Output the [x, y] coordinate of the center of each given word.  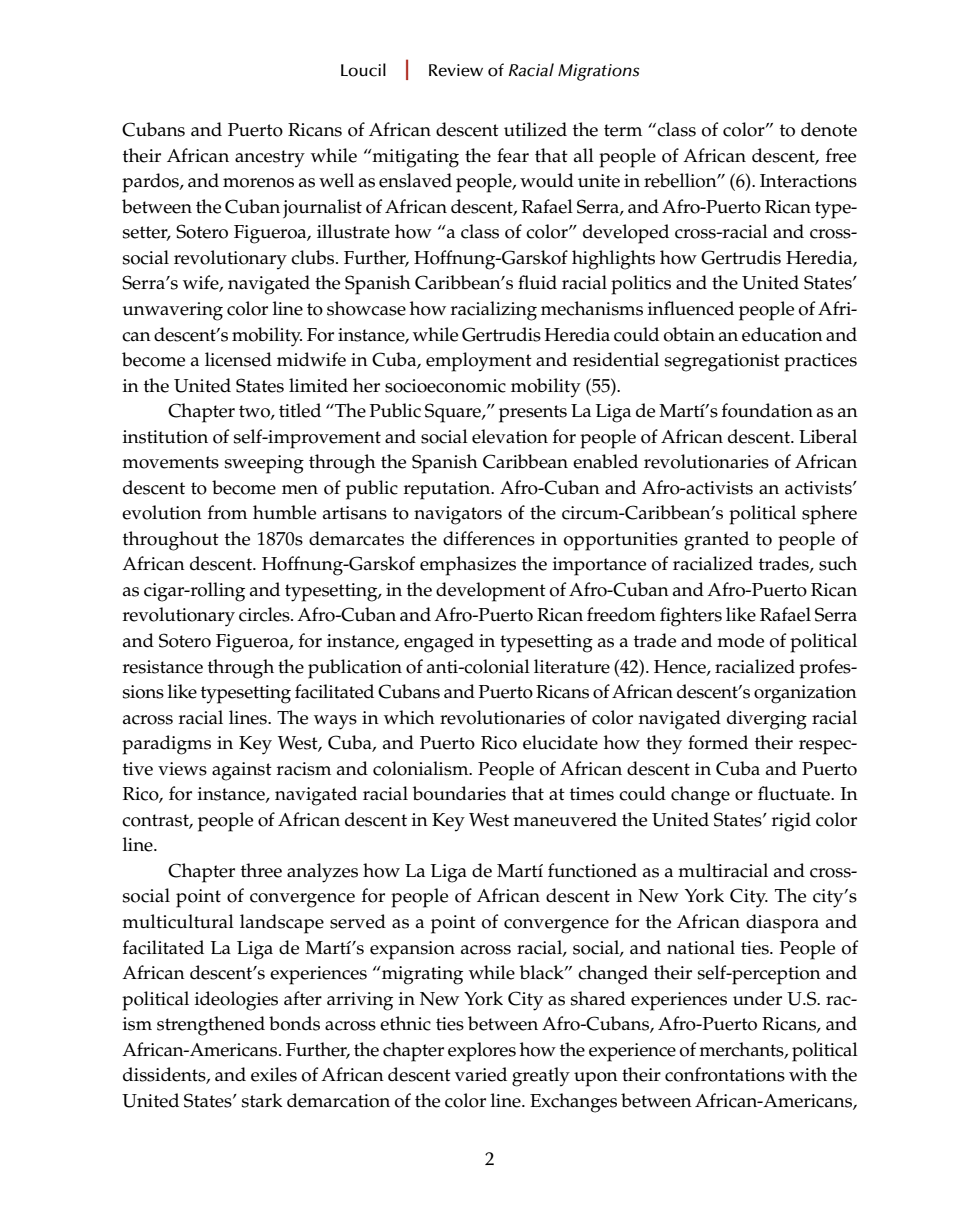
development [491, 592]
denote [829, 129]
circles [265, 614]
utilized [535, 129]
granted [716, 541]
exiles [274, 1074]
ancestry [270, 159]
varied [481, 1074]
